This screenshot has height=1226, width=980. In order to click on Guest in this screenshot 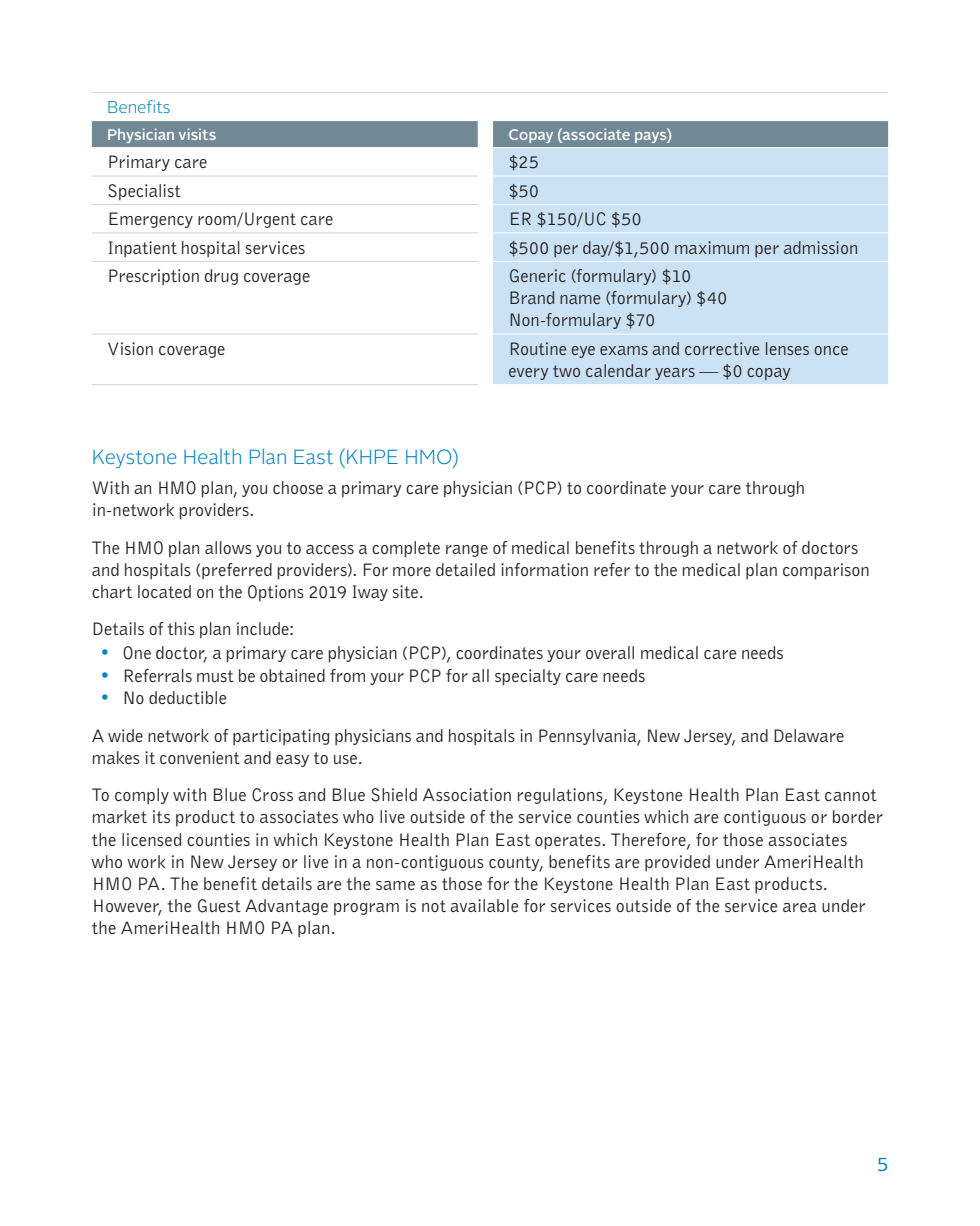, I will do `click(219, 906)`.
